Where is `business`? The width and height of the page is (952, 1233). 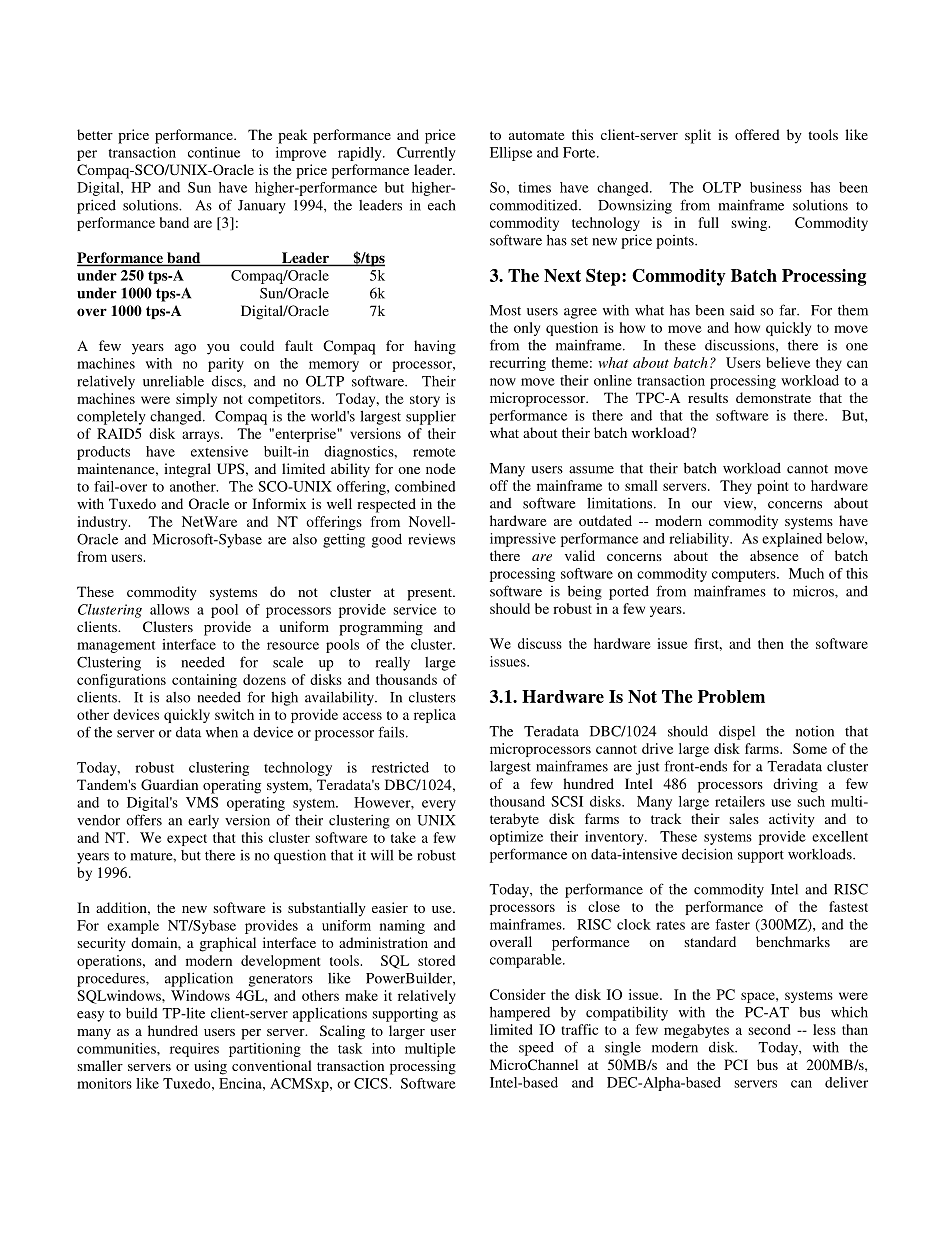
business is located at coordinates (776, 187).
